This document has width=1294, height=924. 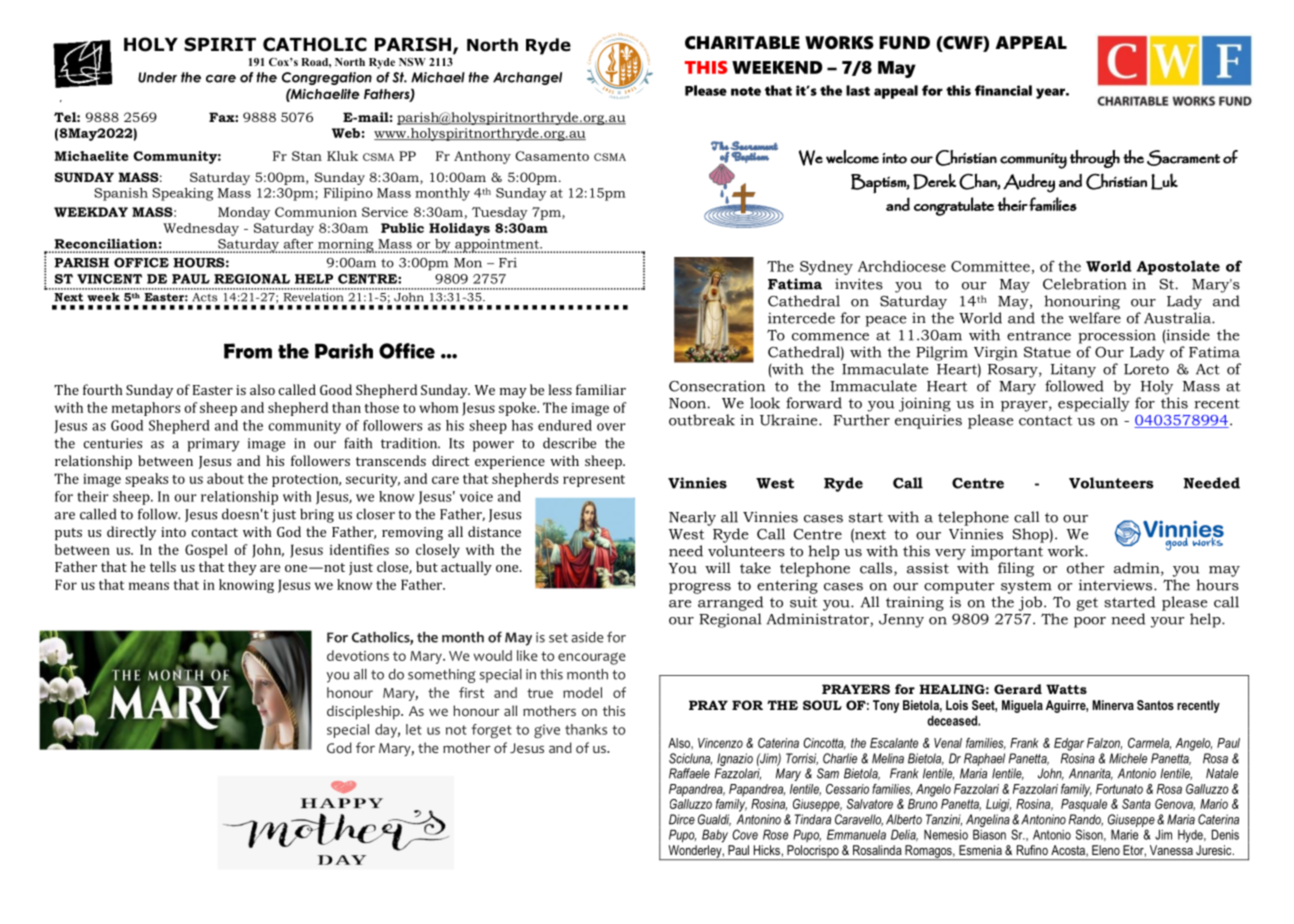 I want to click on Marie, so click(x=1124, y=834).
